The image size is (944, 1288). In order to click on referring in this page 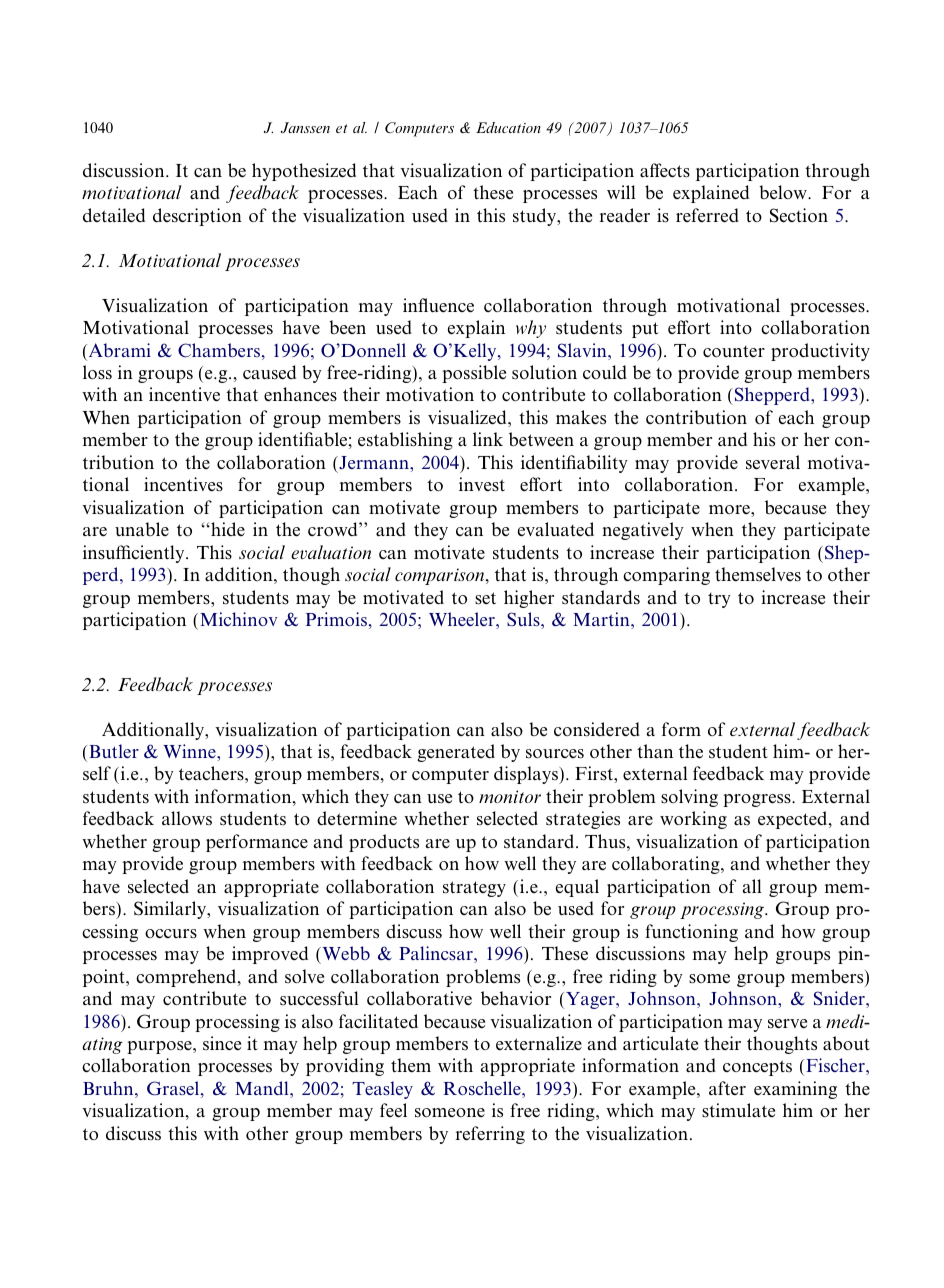, I will do `click(490, 1135)`.
